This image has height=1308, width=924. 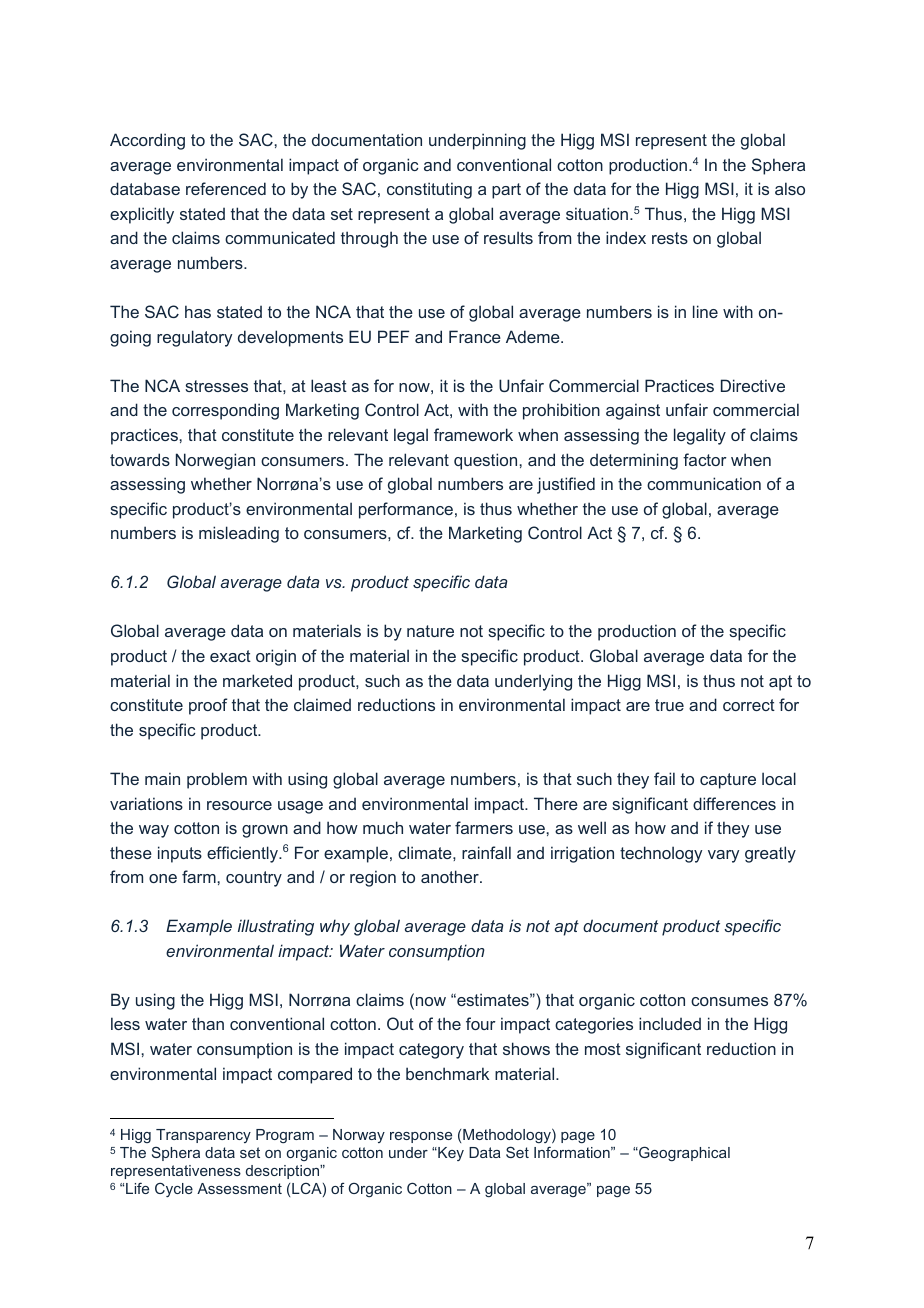 I want to click on performance, so click(x=406, y=510).
